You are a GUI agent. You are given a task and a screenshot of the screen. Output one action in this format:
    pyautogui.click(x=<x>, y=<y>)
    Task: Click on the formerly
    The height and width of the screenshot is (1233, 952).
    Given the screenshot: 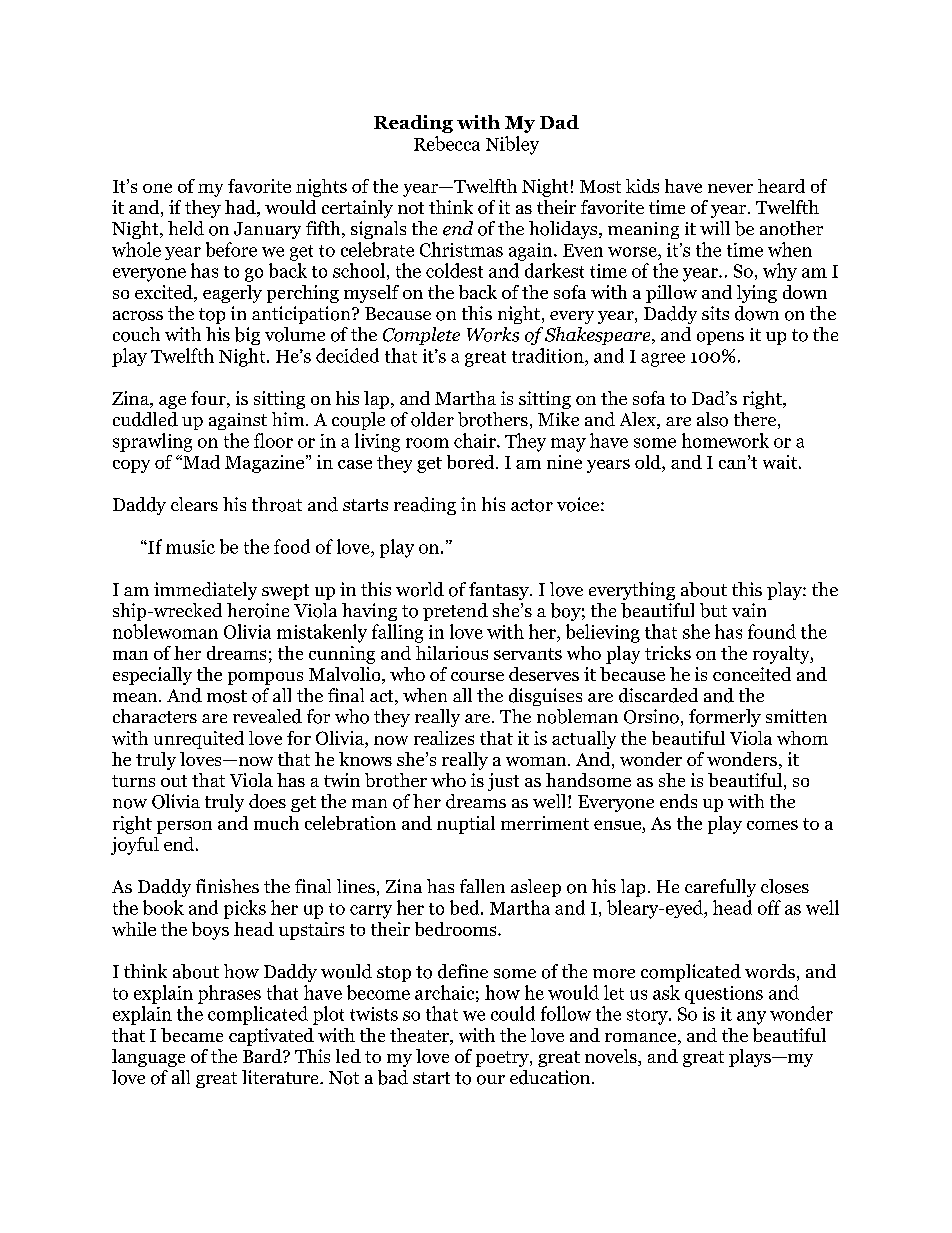 What is the action you would take?
    pyautogui.click(x=725, y=718)
